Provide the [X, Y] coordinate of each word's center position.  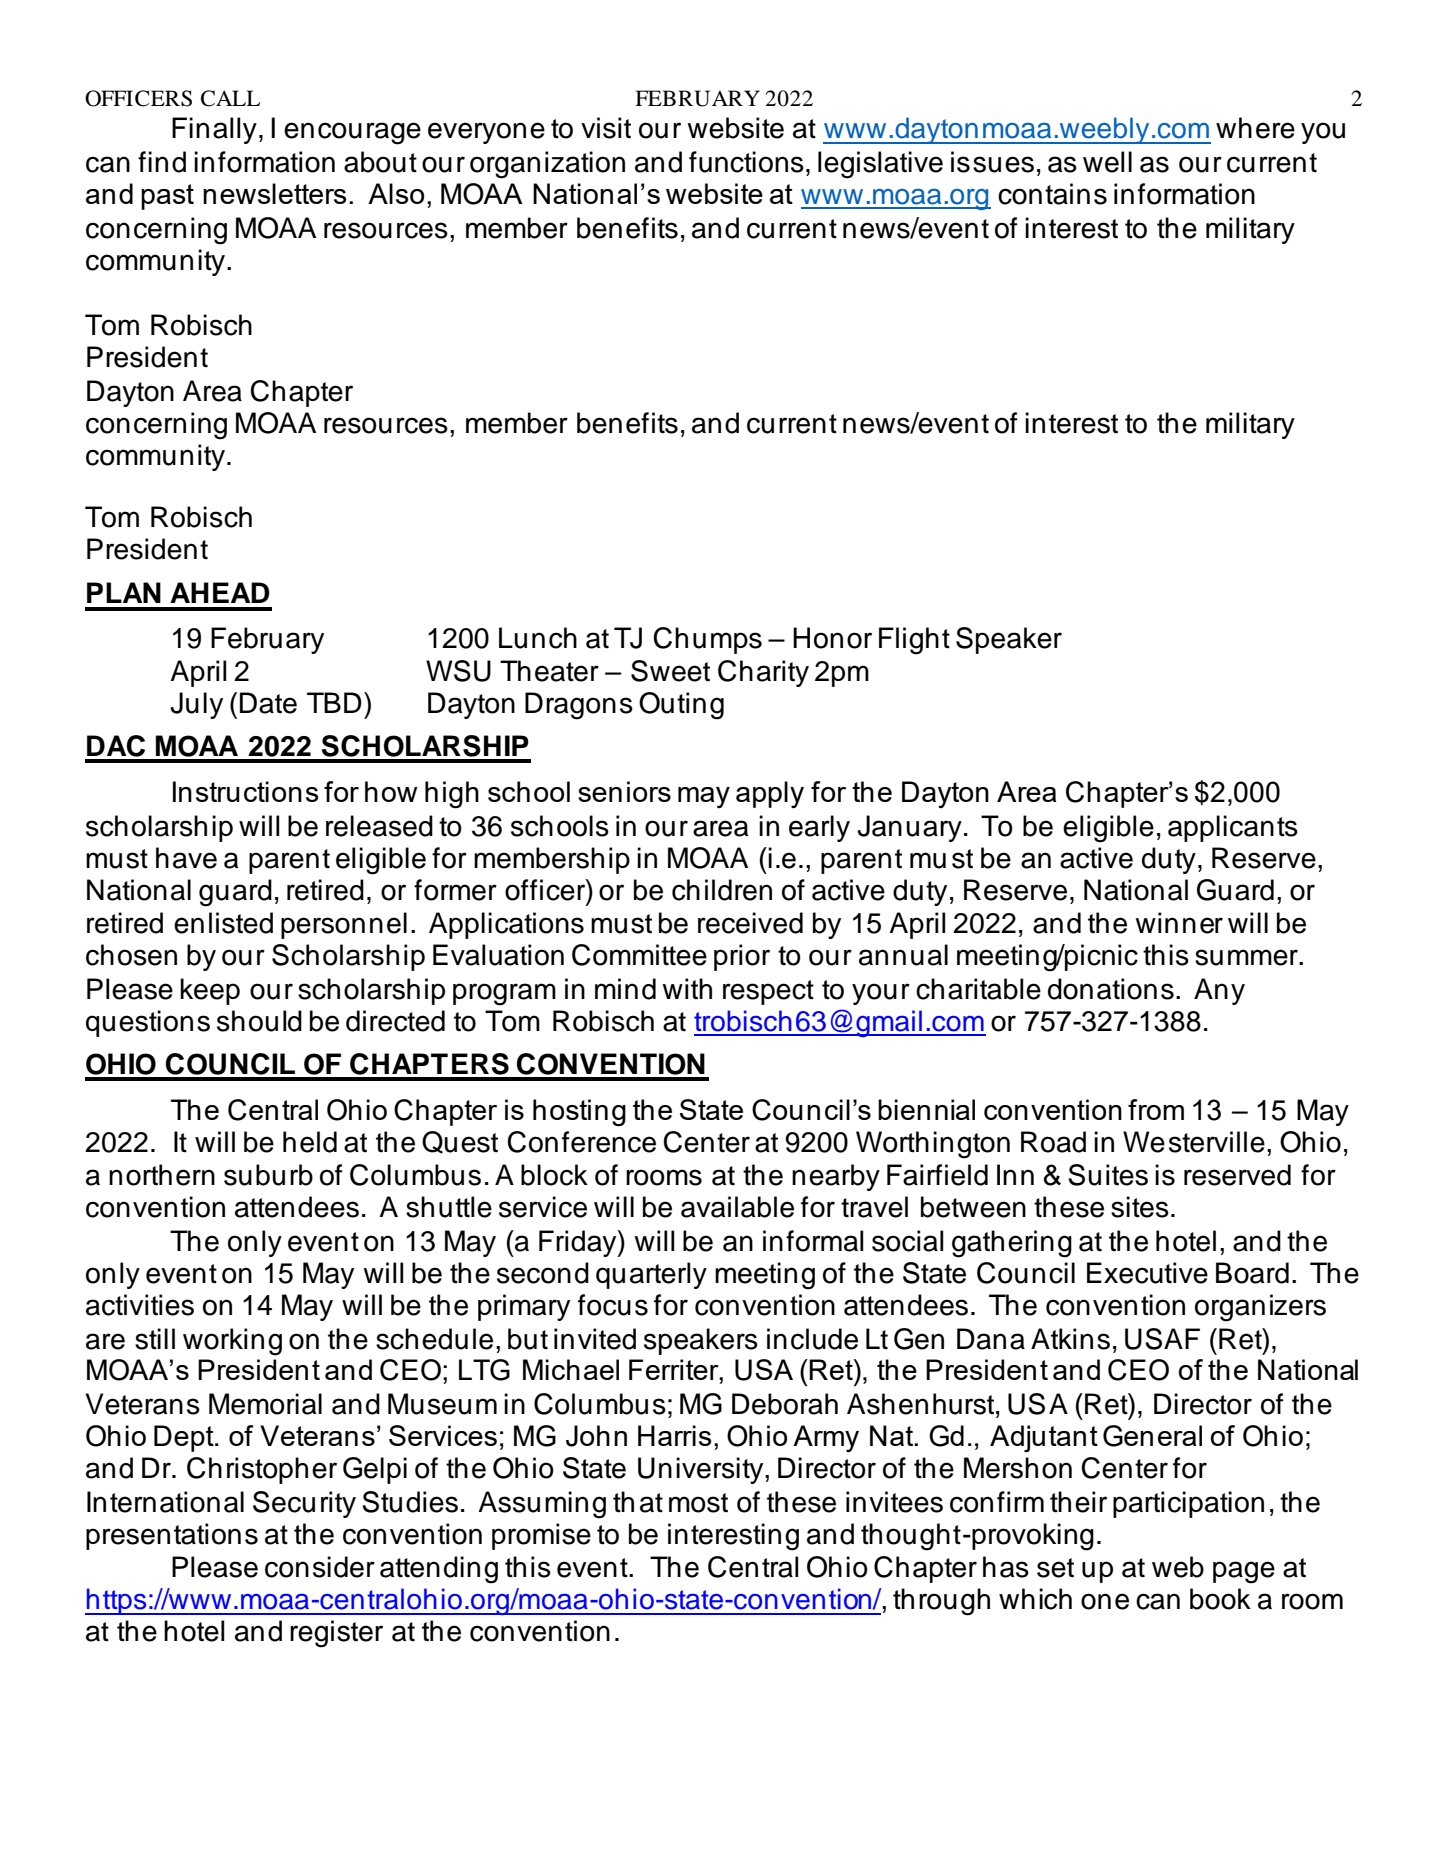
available [737, 1207]
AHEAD [220, 592]
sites [1140, 1207]
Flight [914, 641]
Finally [214, 130]
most [698, 1503]
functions [746, 162]
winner [1179, 923]
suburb [268, 1175]
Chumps [707, 640]
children [722, 890]
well [1107, 162]
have [186, 858]
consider [320, 1567]
